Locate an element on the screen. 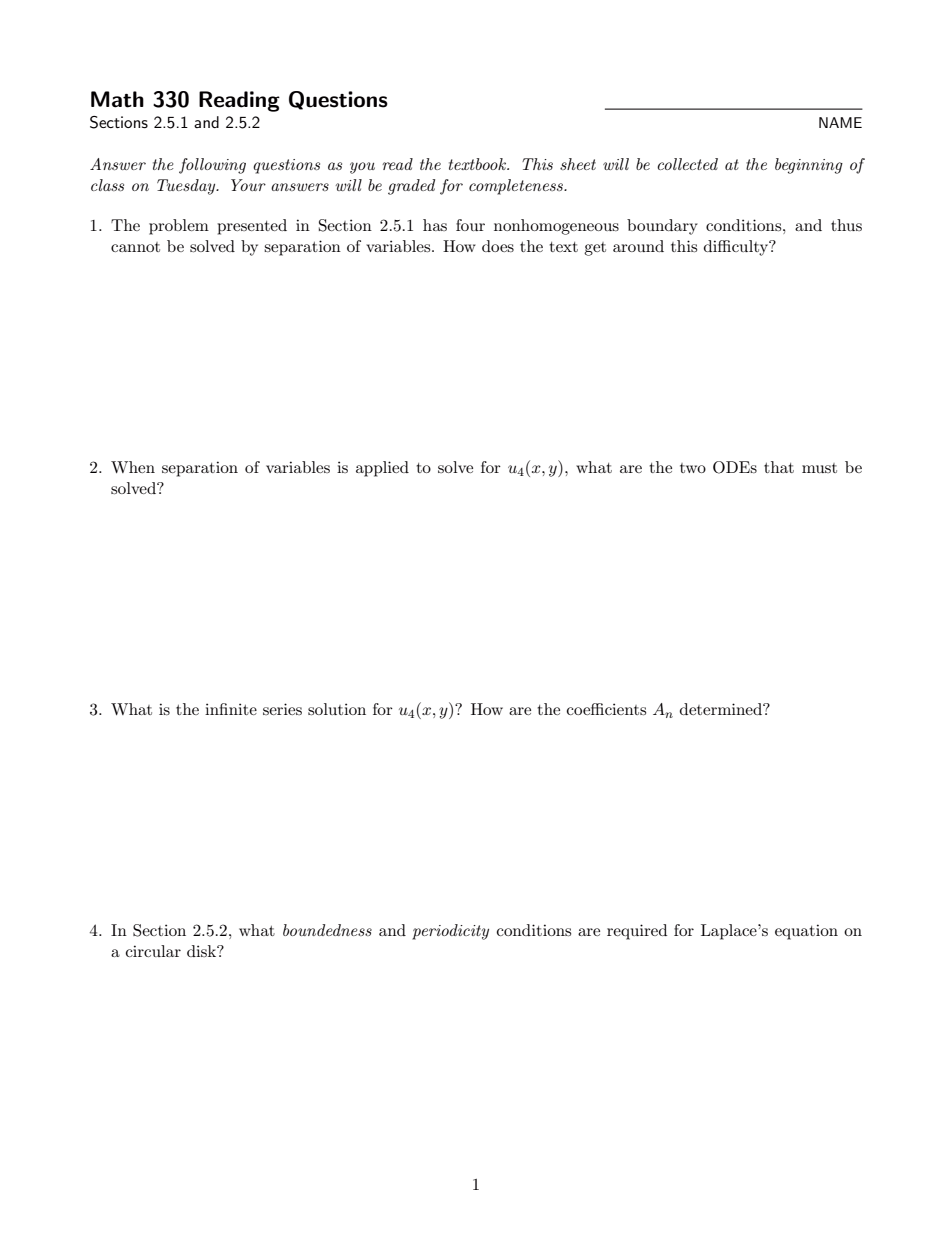 This screenshot has width=952, height=1233. applied is located at coordinates (382, 469).
